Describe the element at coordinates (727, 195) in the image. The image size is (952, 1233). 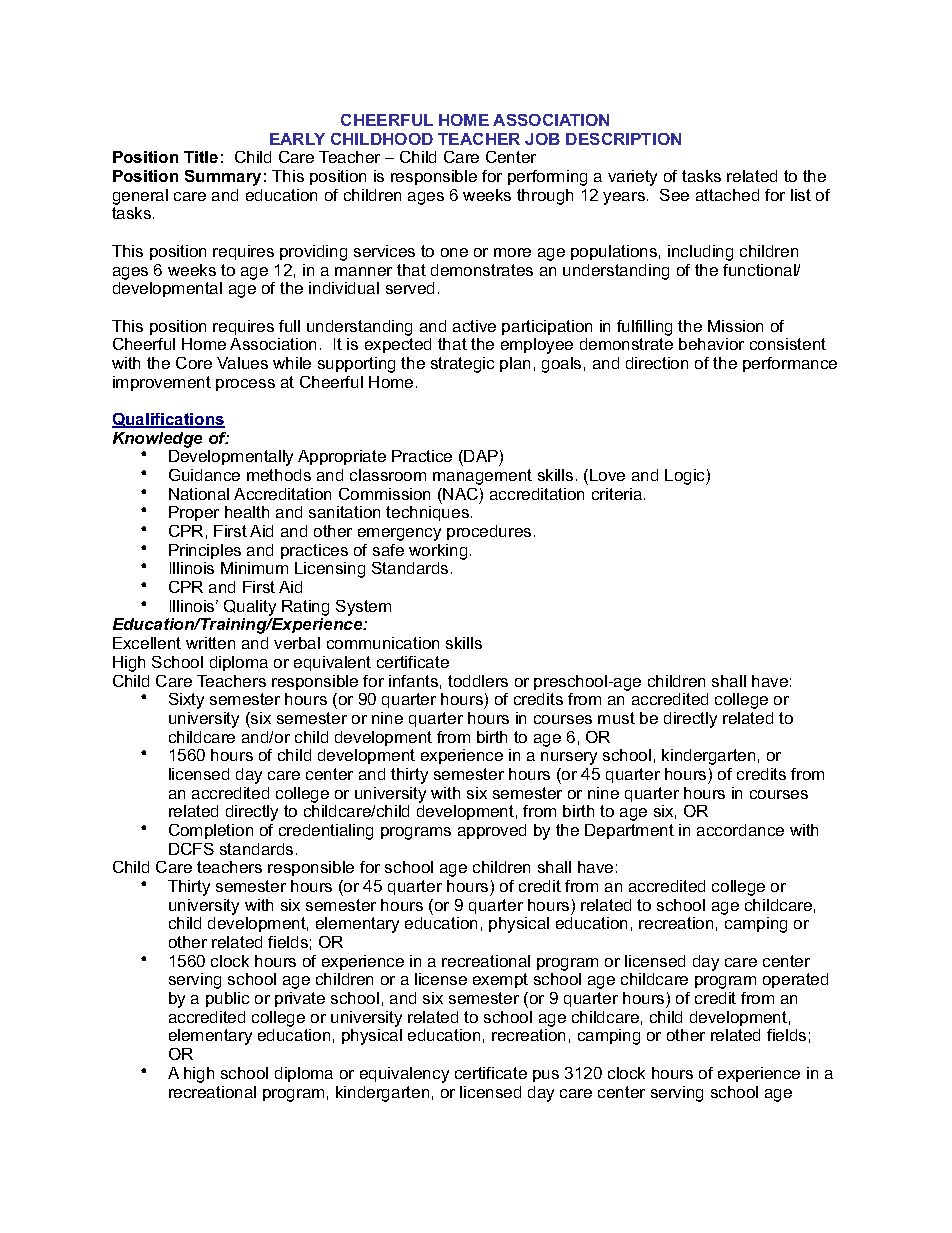
I see `attached` at that location.
